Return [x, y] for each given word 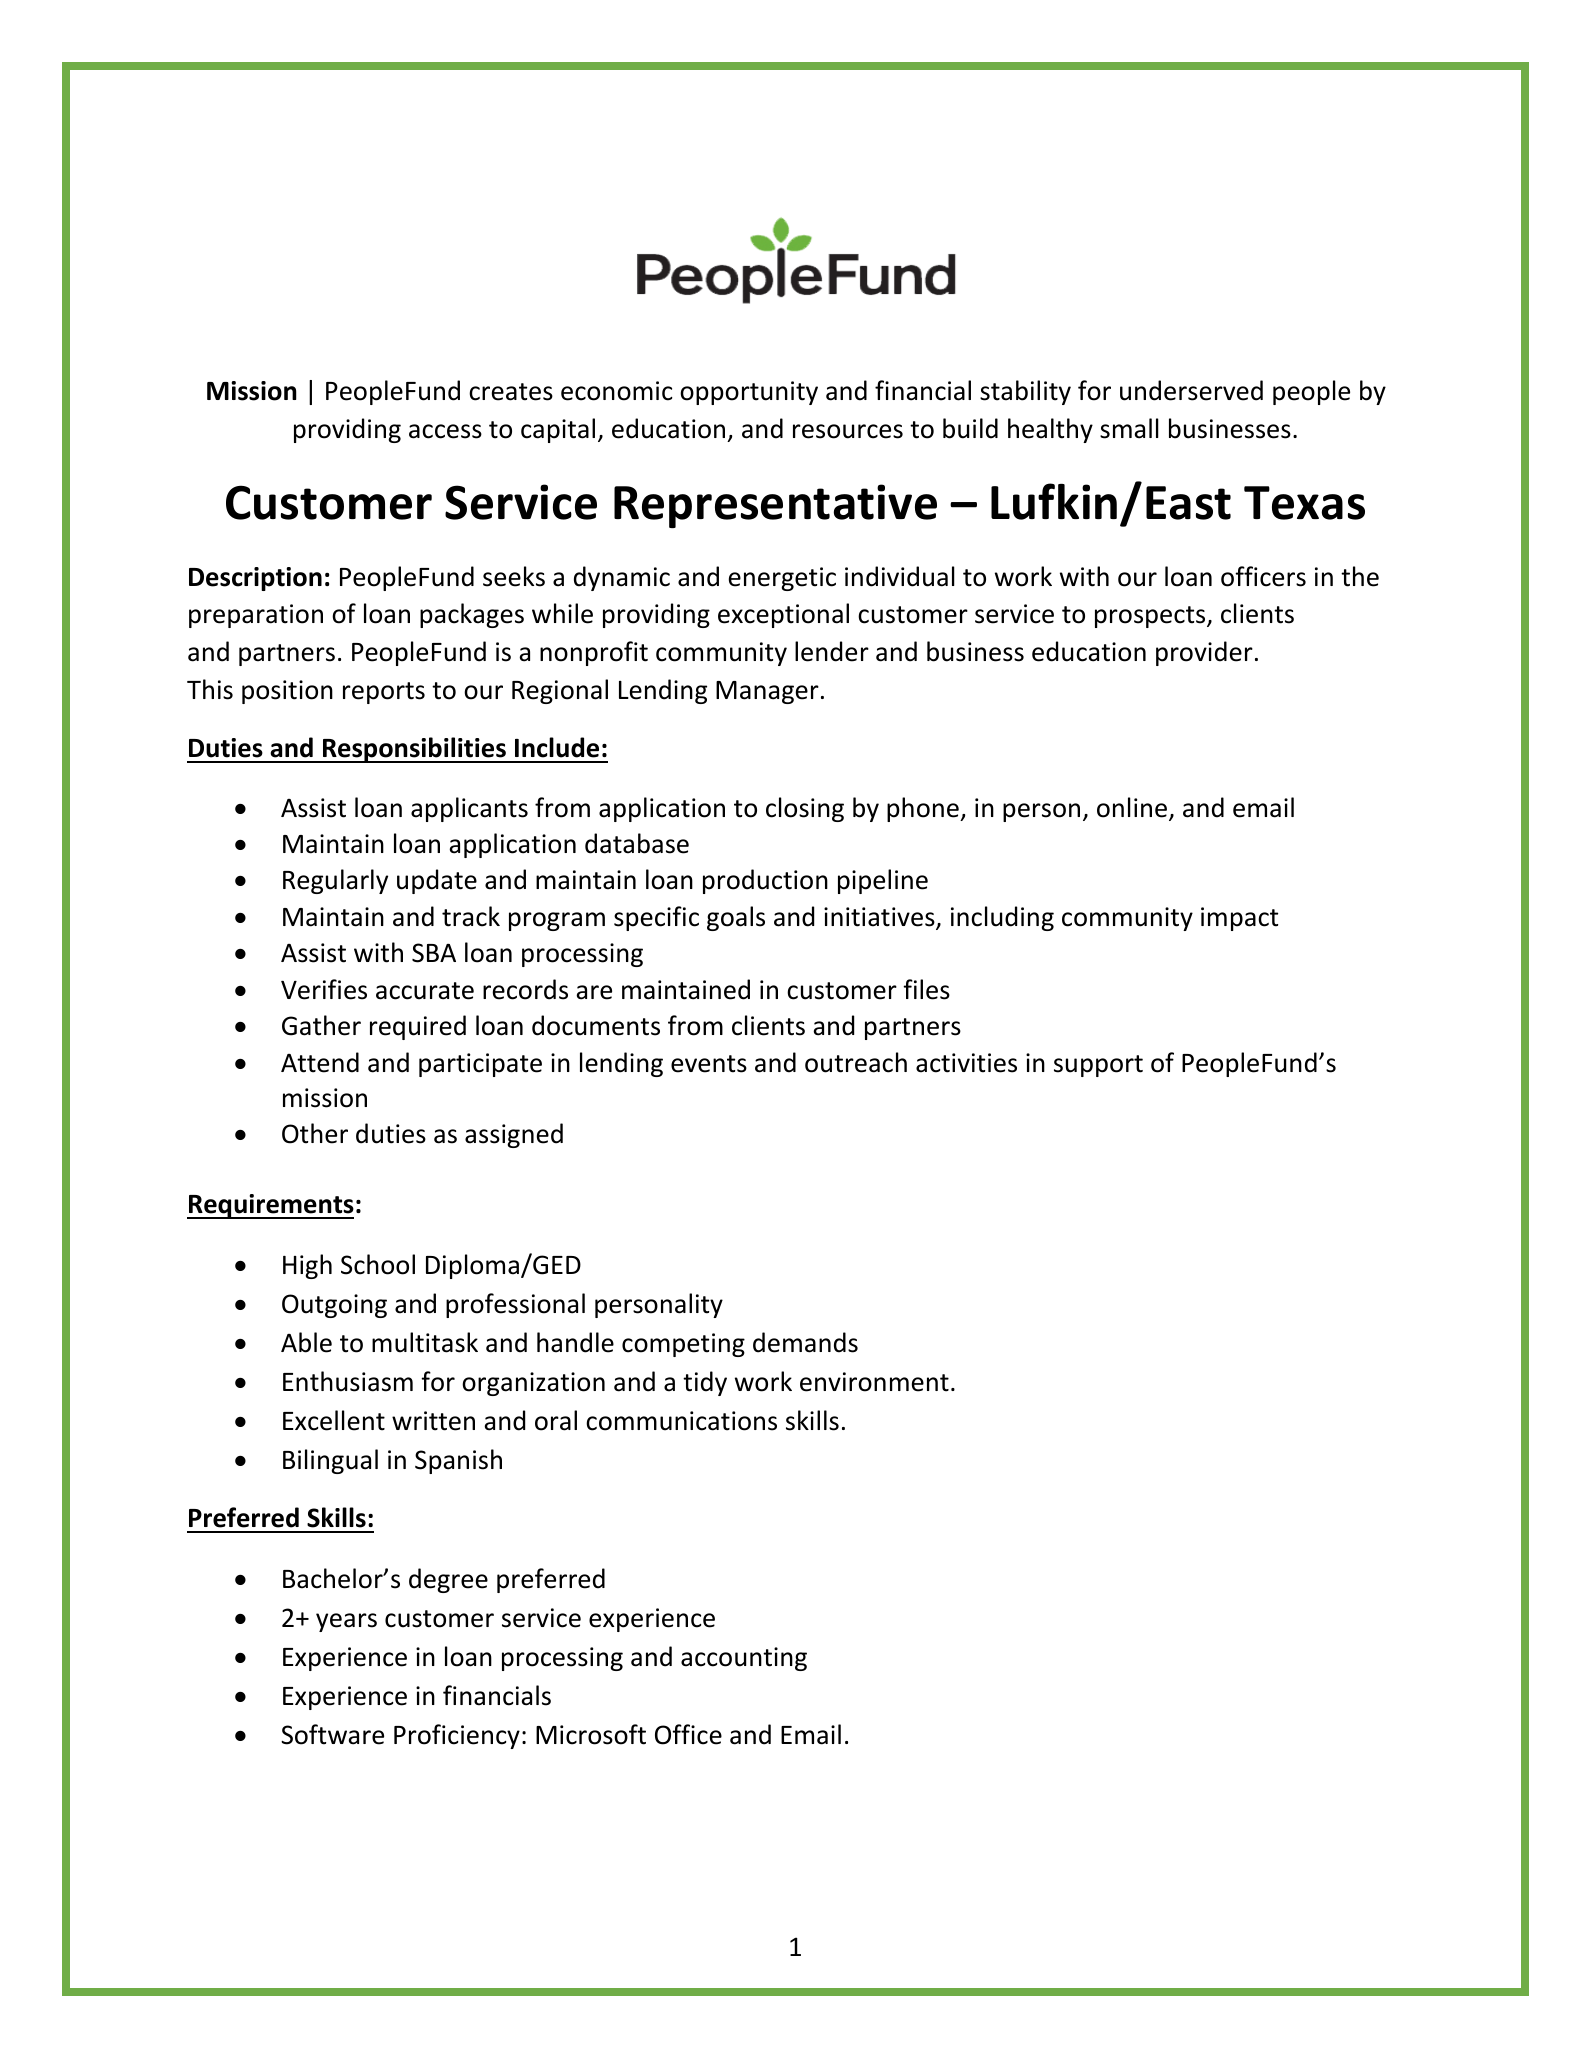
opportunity [749, 393]
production [765, 881]
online [1132, 807]
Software [332, 1734]
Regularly [335, 881]
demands [805, 1342]
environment [874, 1382]
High [307, 1266]
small [1129, 428]
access [445, 431]
